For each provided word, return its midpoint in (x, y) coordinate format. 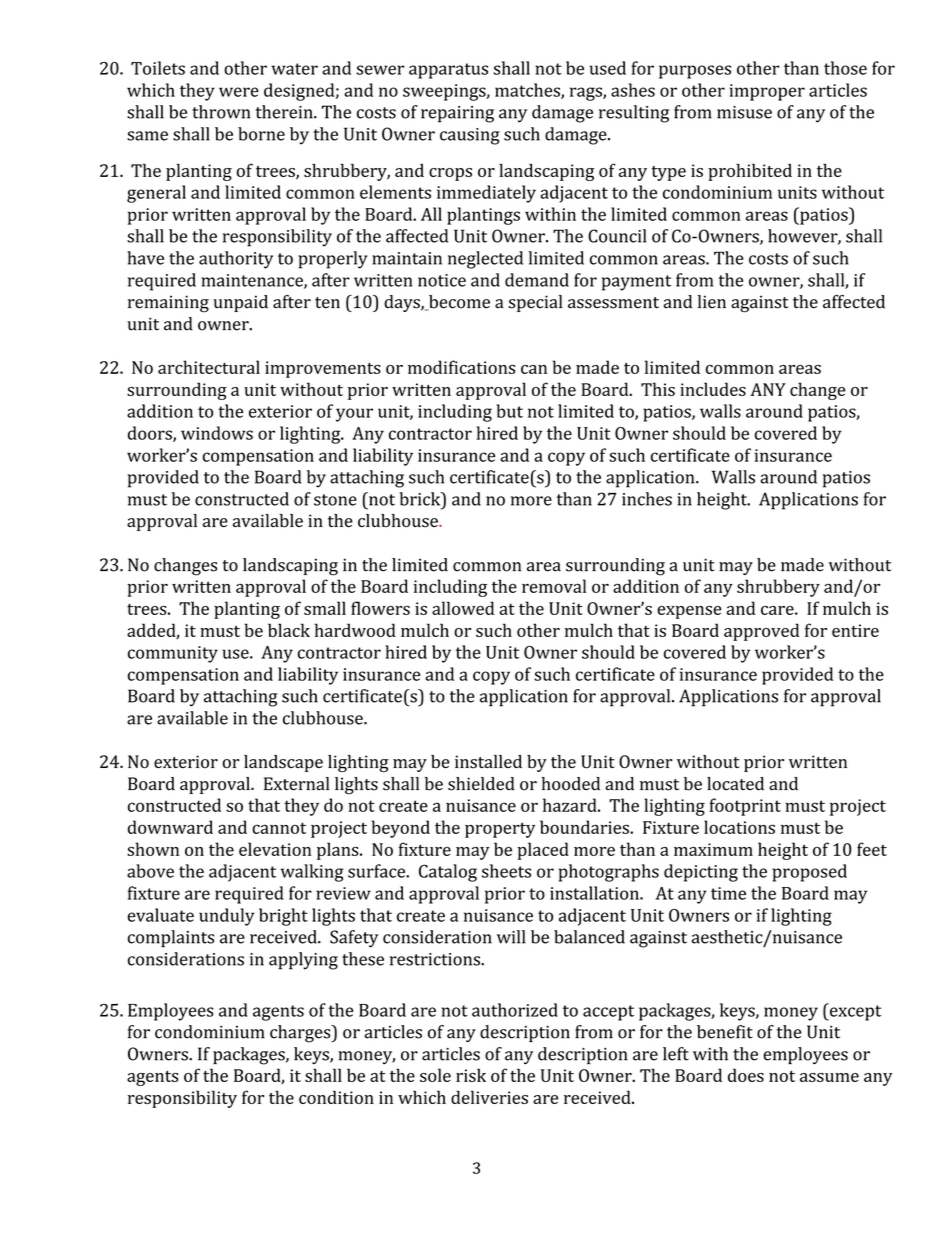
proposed (810, 873)
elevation (275, 849)
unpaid (240, 303)
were (239, 92)
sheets (506, 871)
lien (712, 302)
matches (528, 91)
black (289, 630)
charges (301, 1034)
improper (767, 92)
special (536, 303)
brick (421, 499)
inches (647, 499)
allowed (463, 608)
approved (761, 632)
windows (217, 433)
